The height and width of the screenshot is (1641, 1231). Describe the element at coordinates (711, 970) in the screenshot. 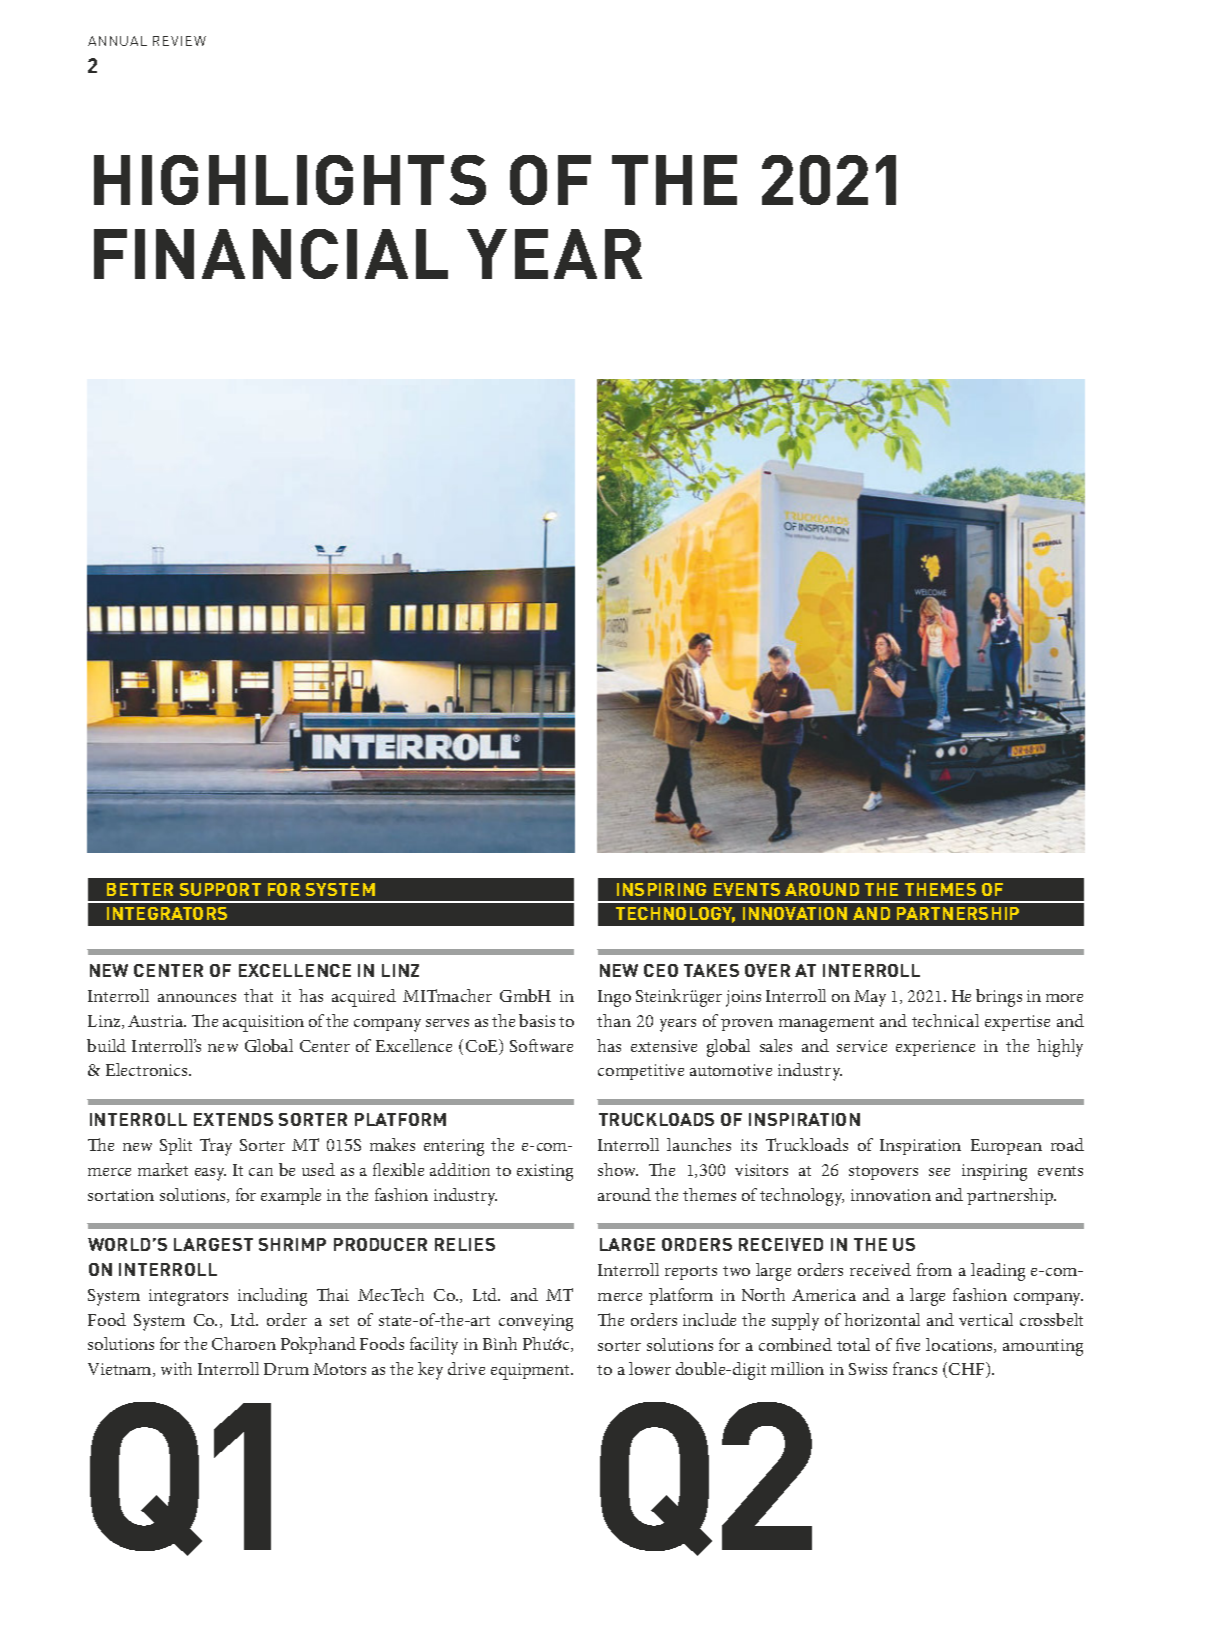

I see `TAKES` at that location.
